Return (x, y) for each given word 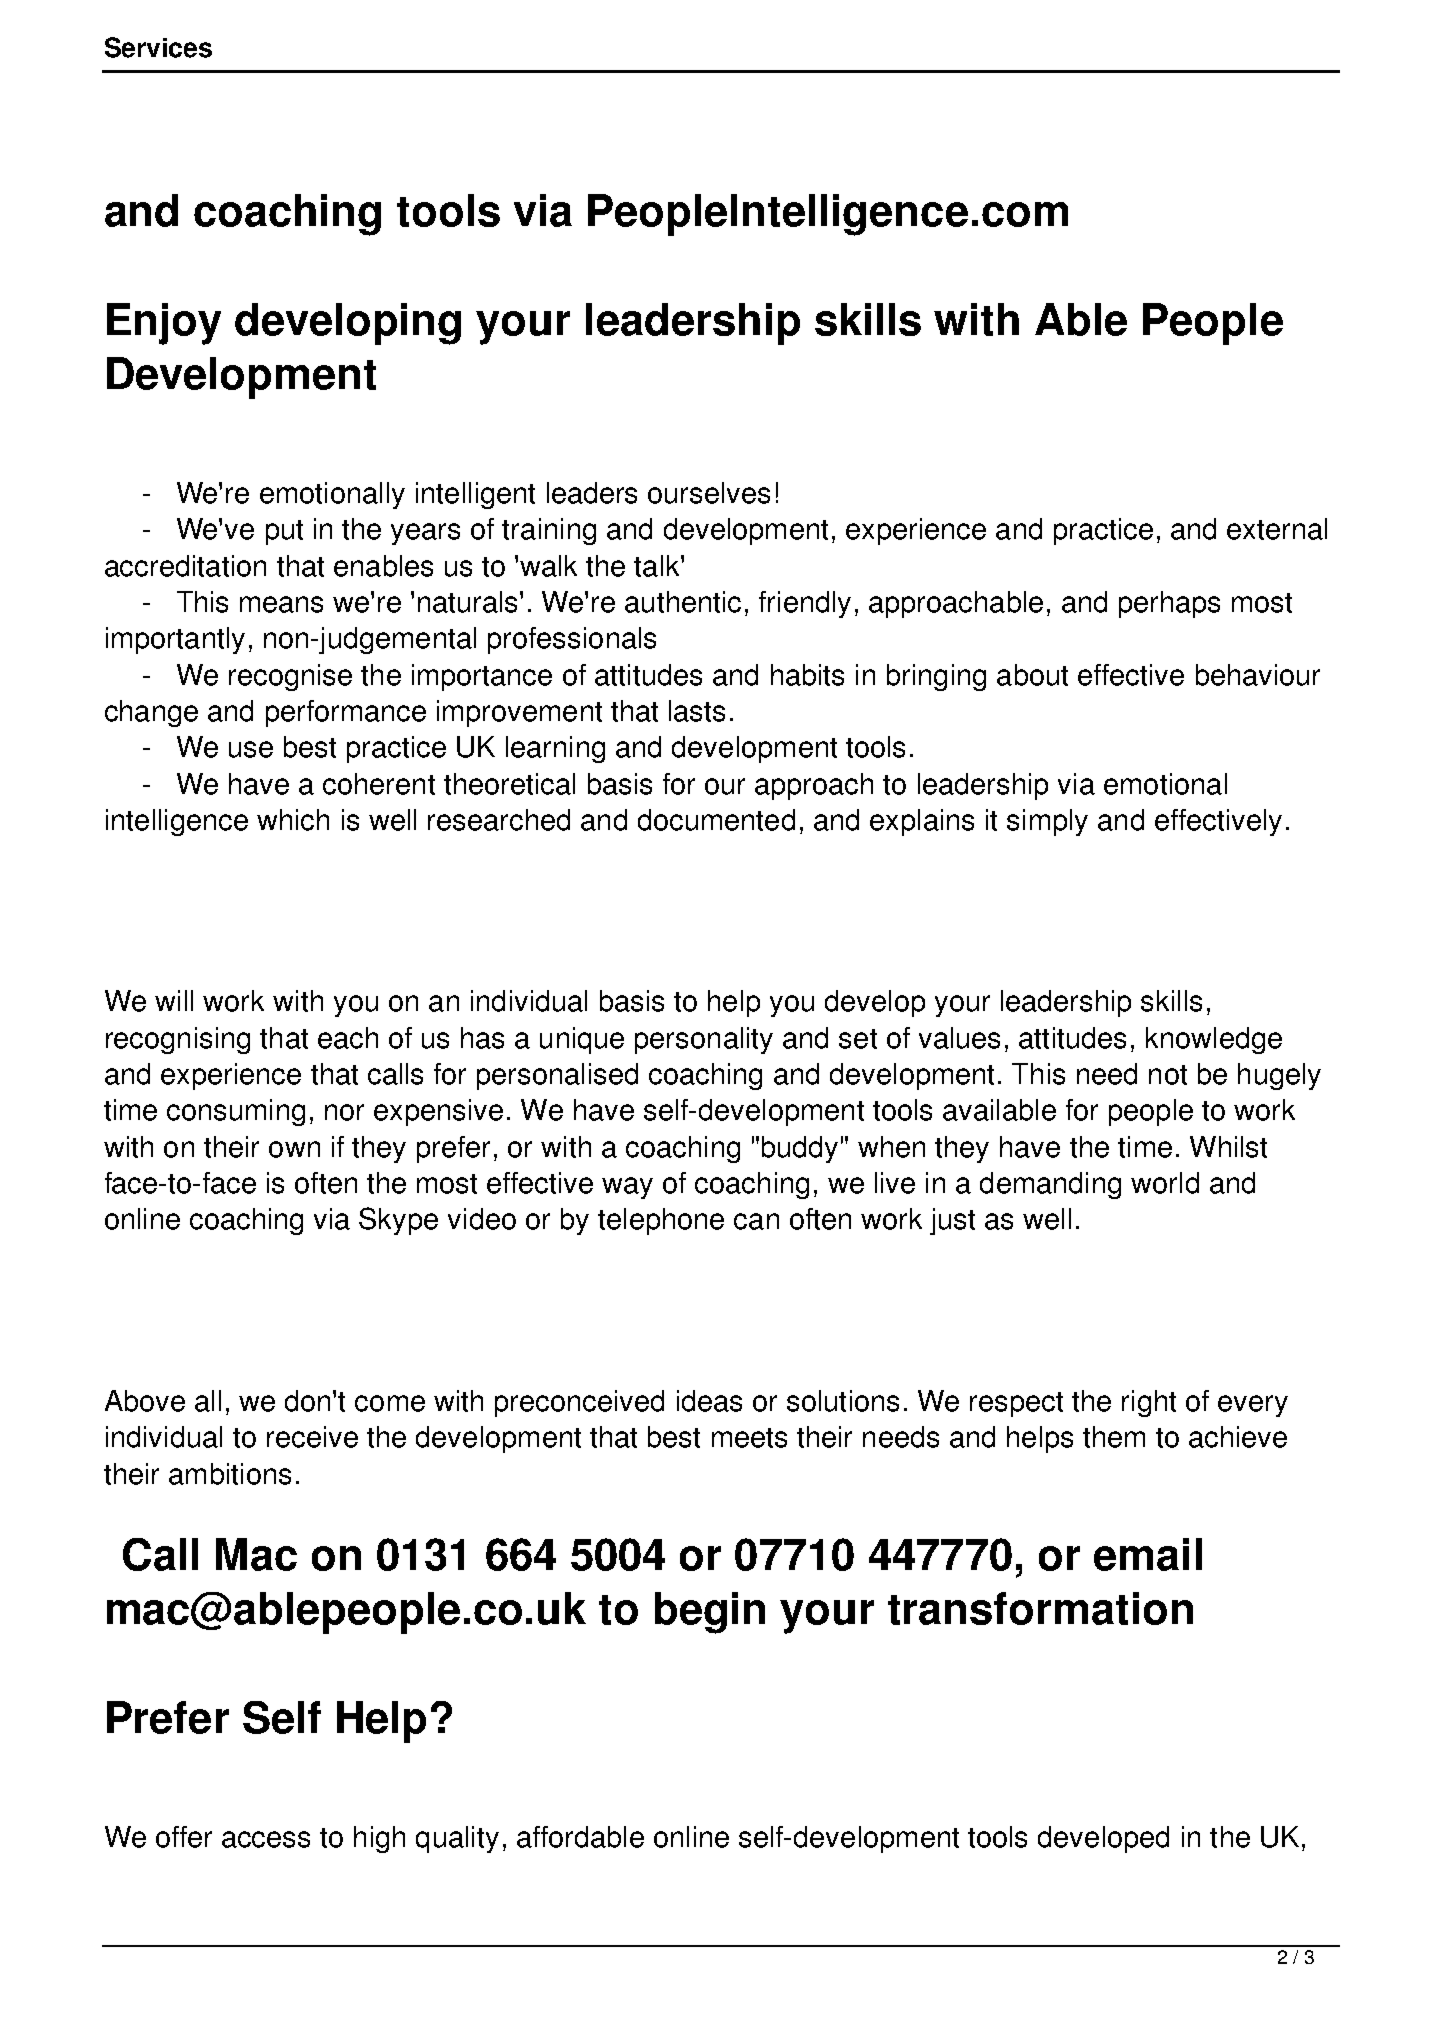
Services (158, 47)
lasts (697, 711)
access (266, 1839)
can (756, 1221)
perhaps (1169, 604)
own (294, 1149)
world (1165, 1183)
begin (710, 1613)
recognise (290, 677)
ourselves (709, 493)
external (1277, 529)
